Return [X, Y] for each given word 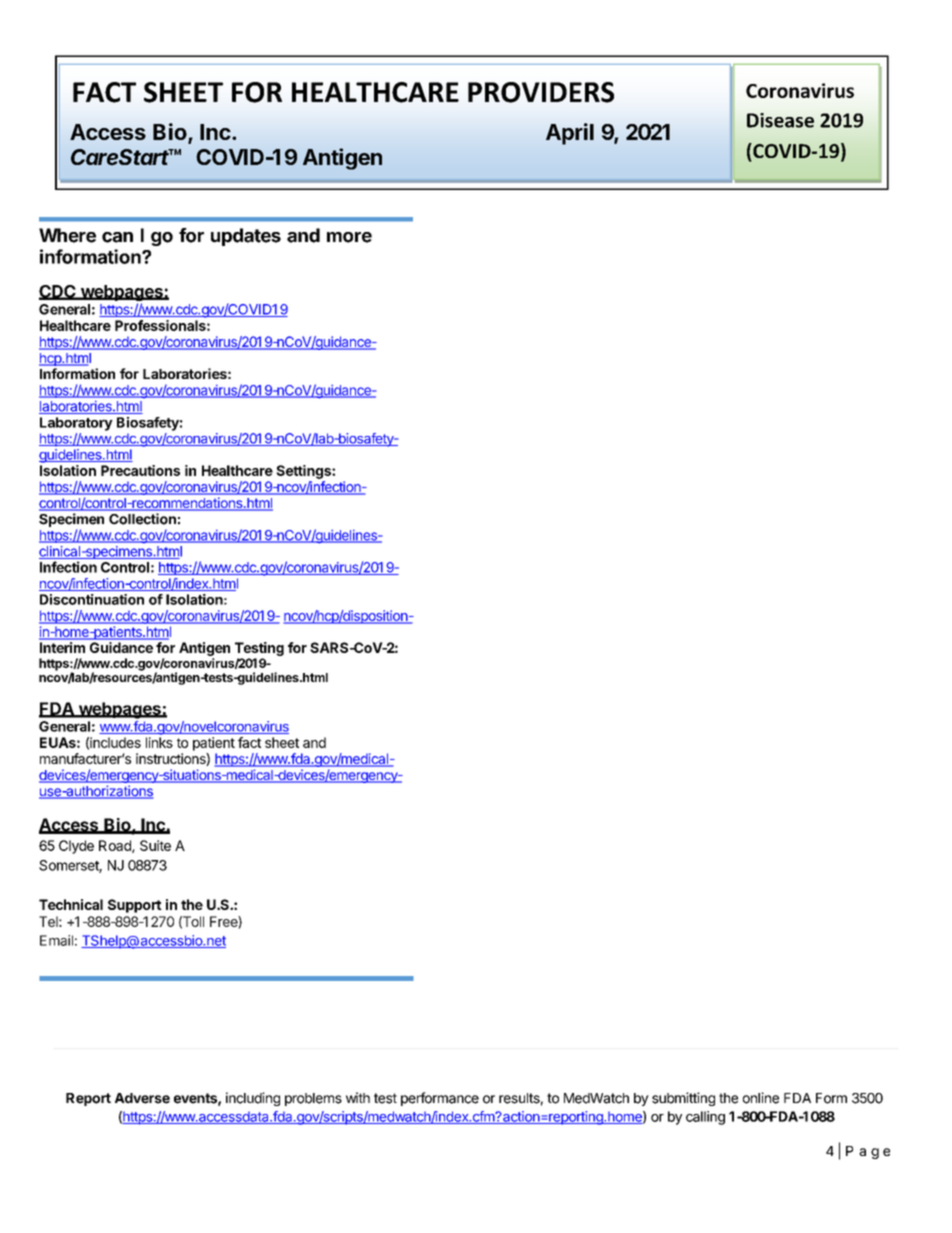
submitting [683, 1099]
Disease [780, 120]
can [117, 237]
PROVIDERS [541, 92]
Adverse [142, 1098]
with [358, 1097]
